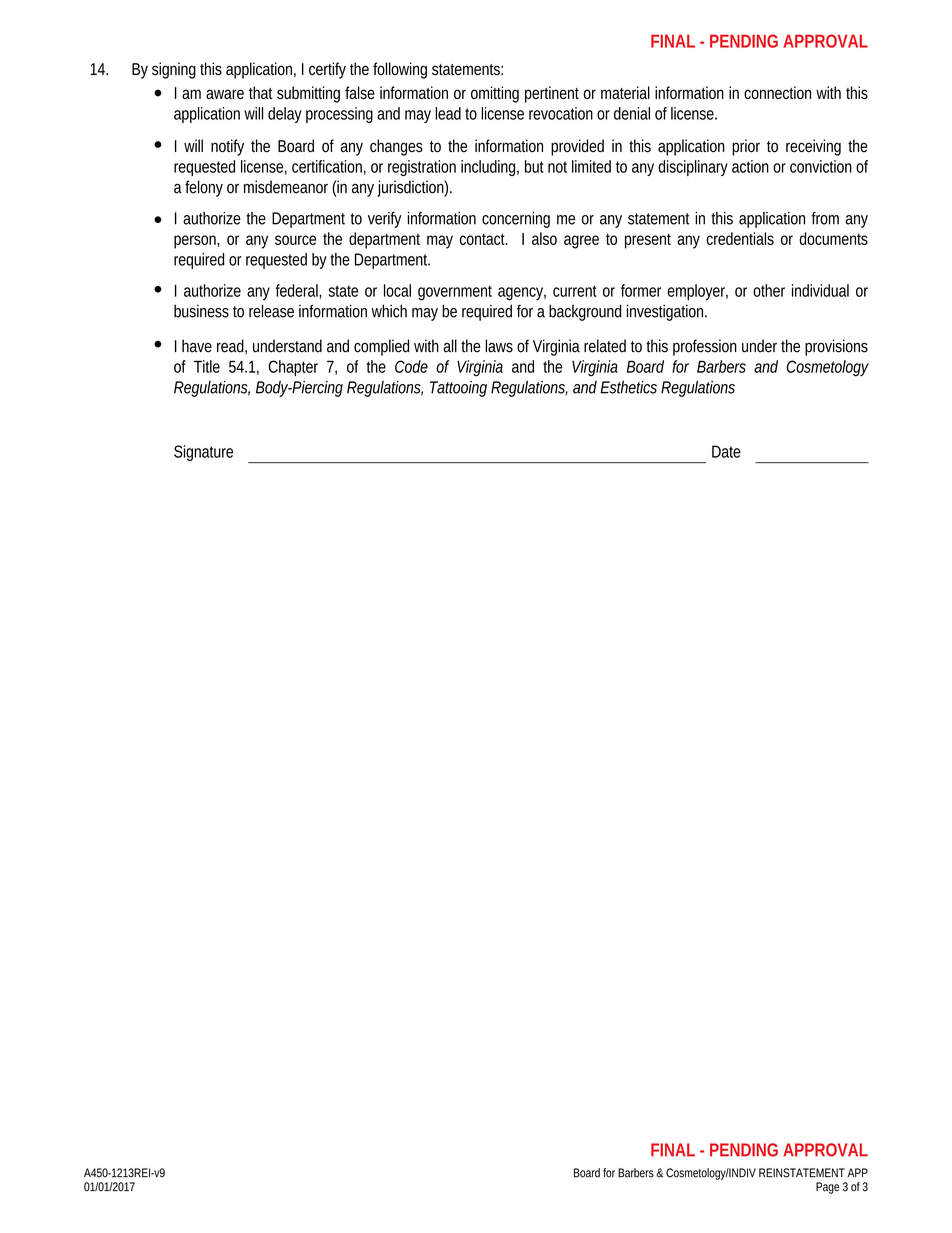 The height and width of the screenshot is (1233, 952). What do you see at coordinates (705, 347) in the screenshot?
I see `profession` at bounding box center [705, 347].
